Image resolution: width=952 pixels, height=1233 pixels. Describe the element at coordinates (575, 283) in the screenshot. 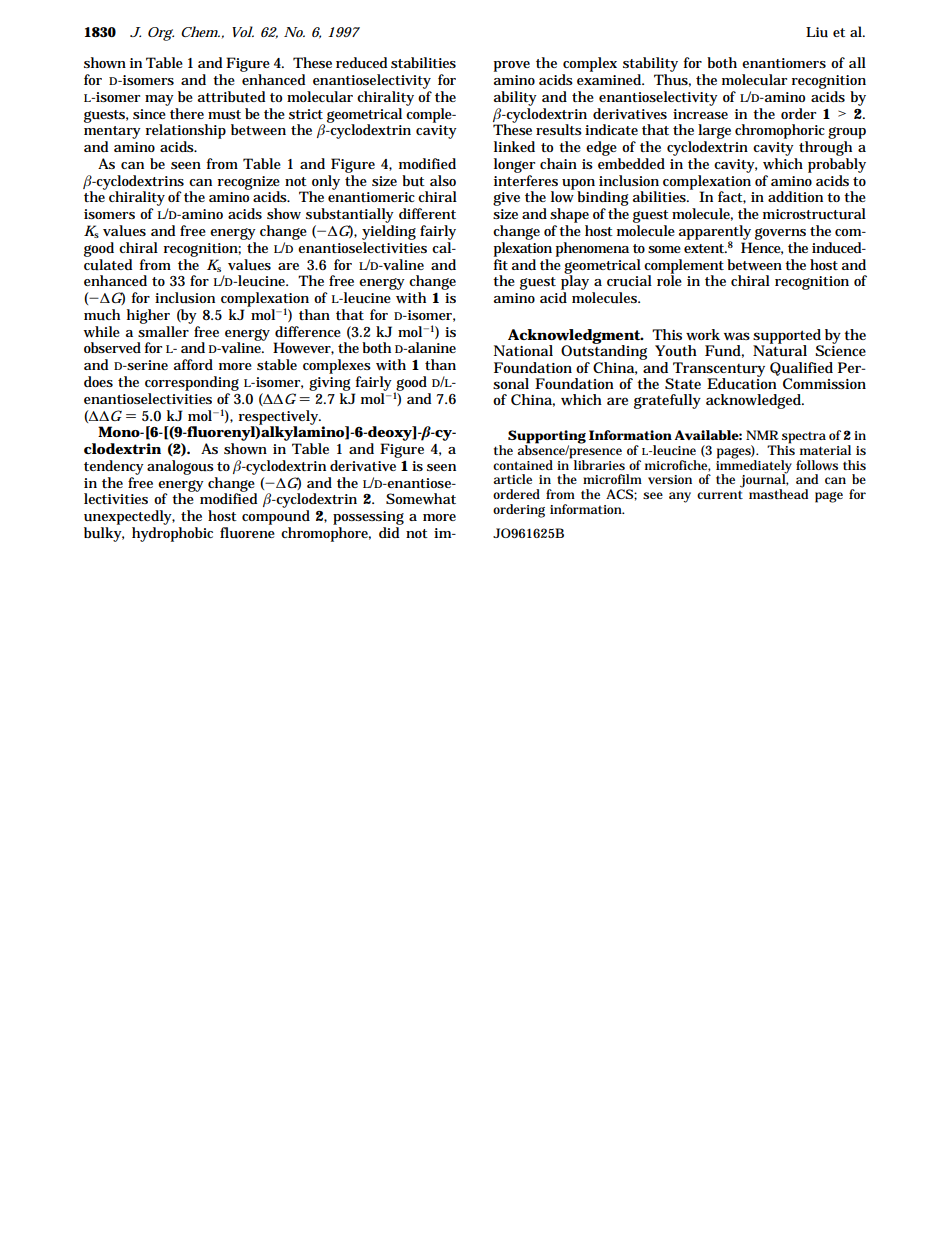

I see `play` at that location.
